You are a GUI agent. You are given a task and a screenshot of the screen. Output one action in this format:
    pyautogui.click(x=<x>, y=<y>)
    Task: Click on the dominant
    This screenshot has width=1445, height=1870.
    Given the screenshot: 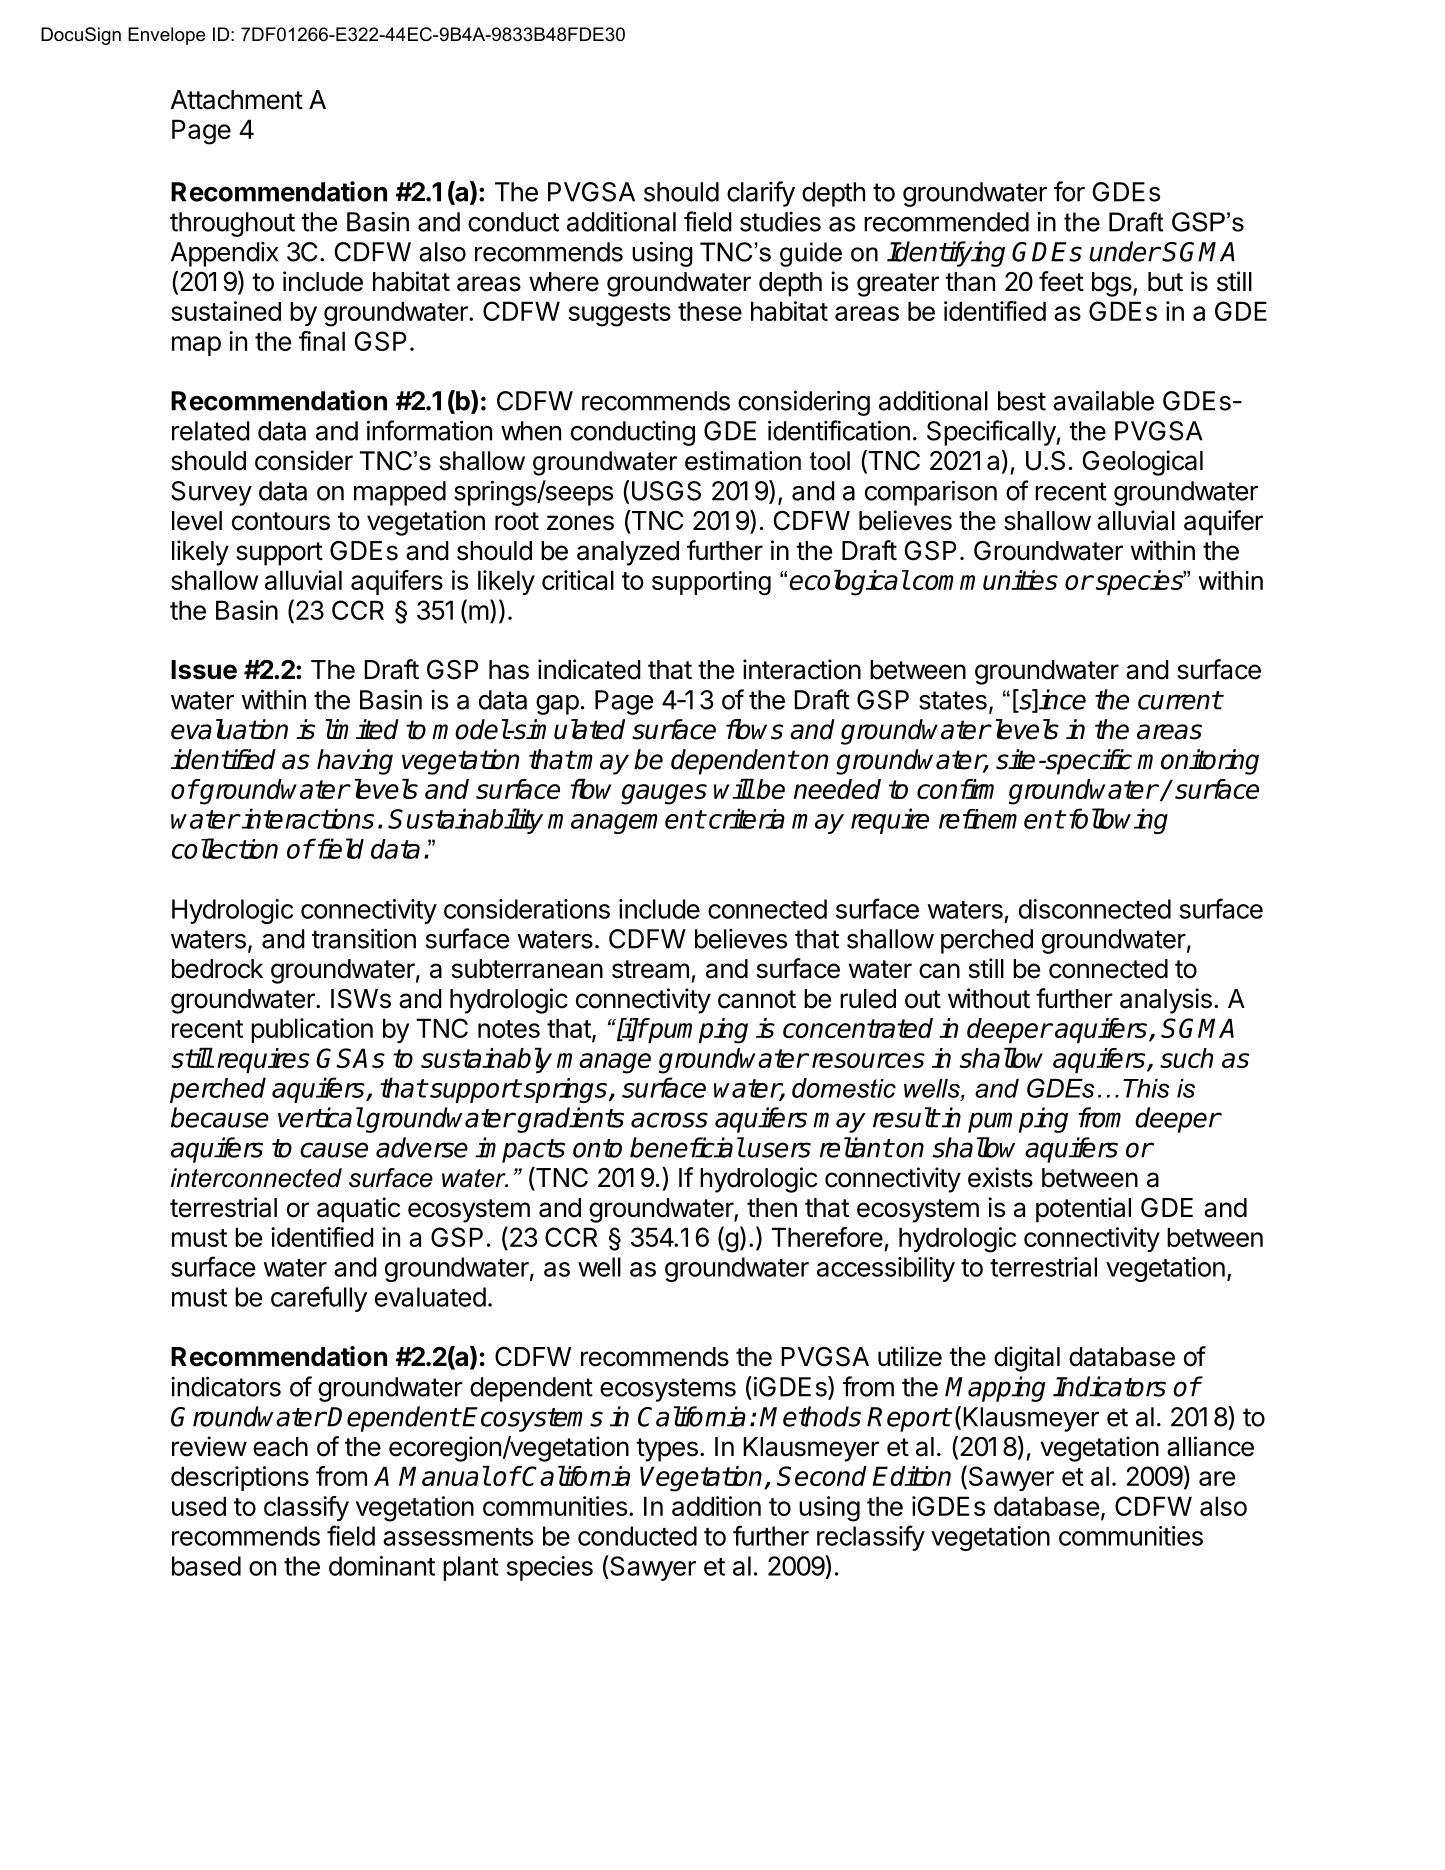 What is the action you would take?
    pyautogui.click(x=382, y=1566)
